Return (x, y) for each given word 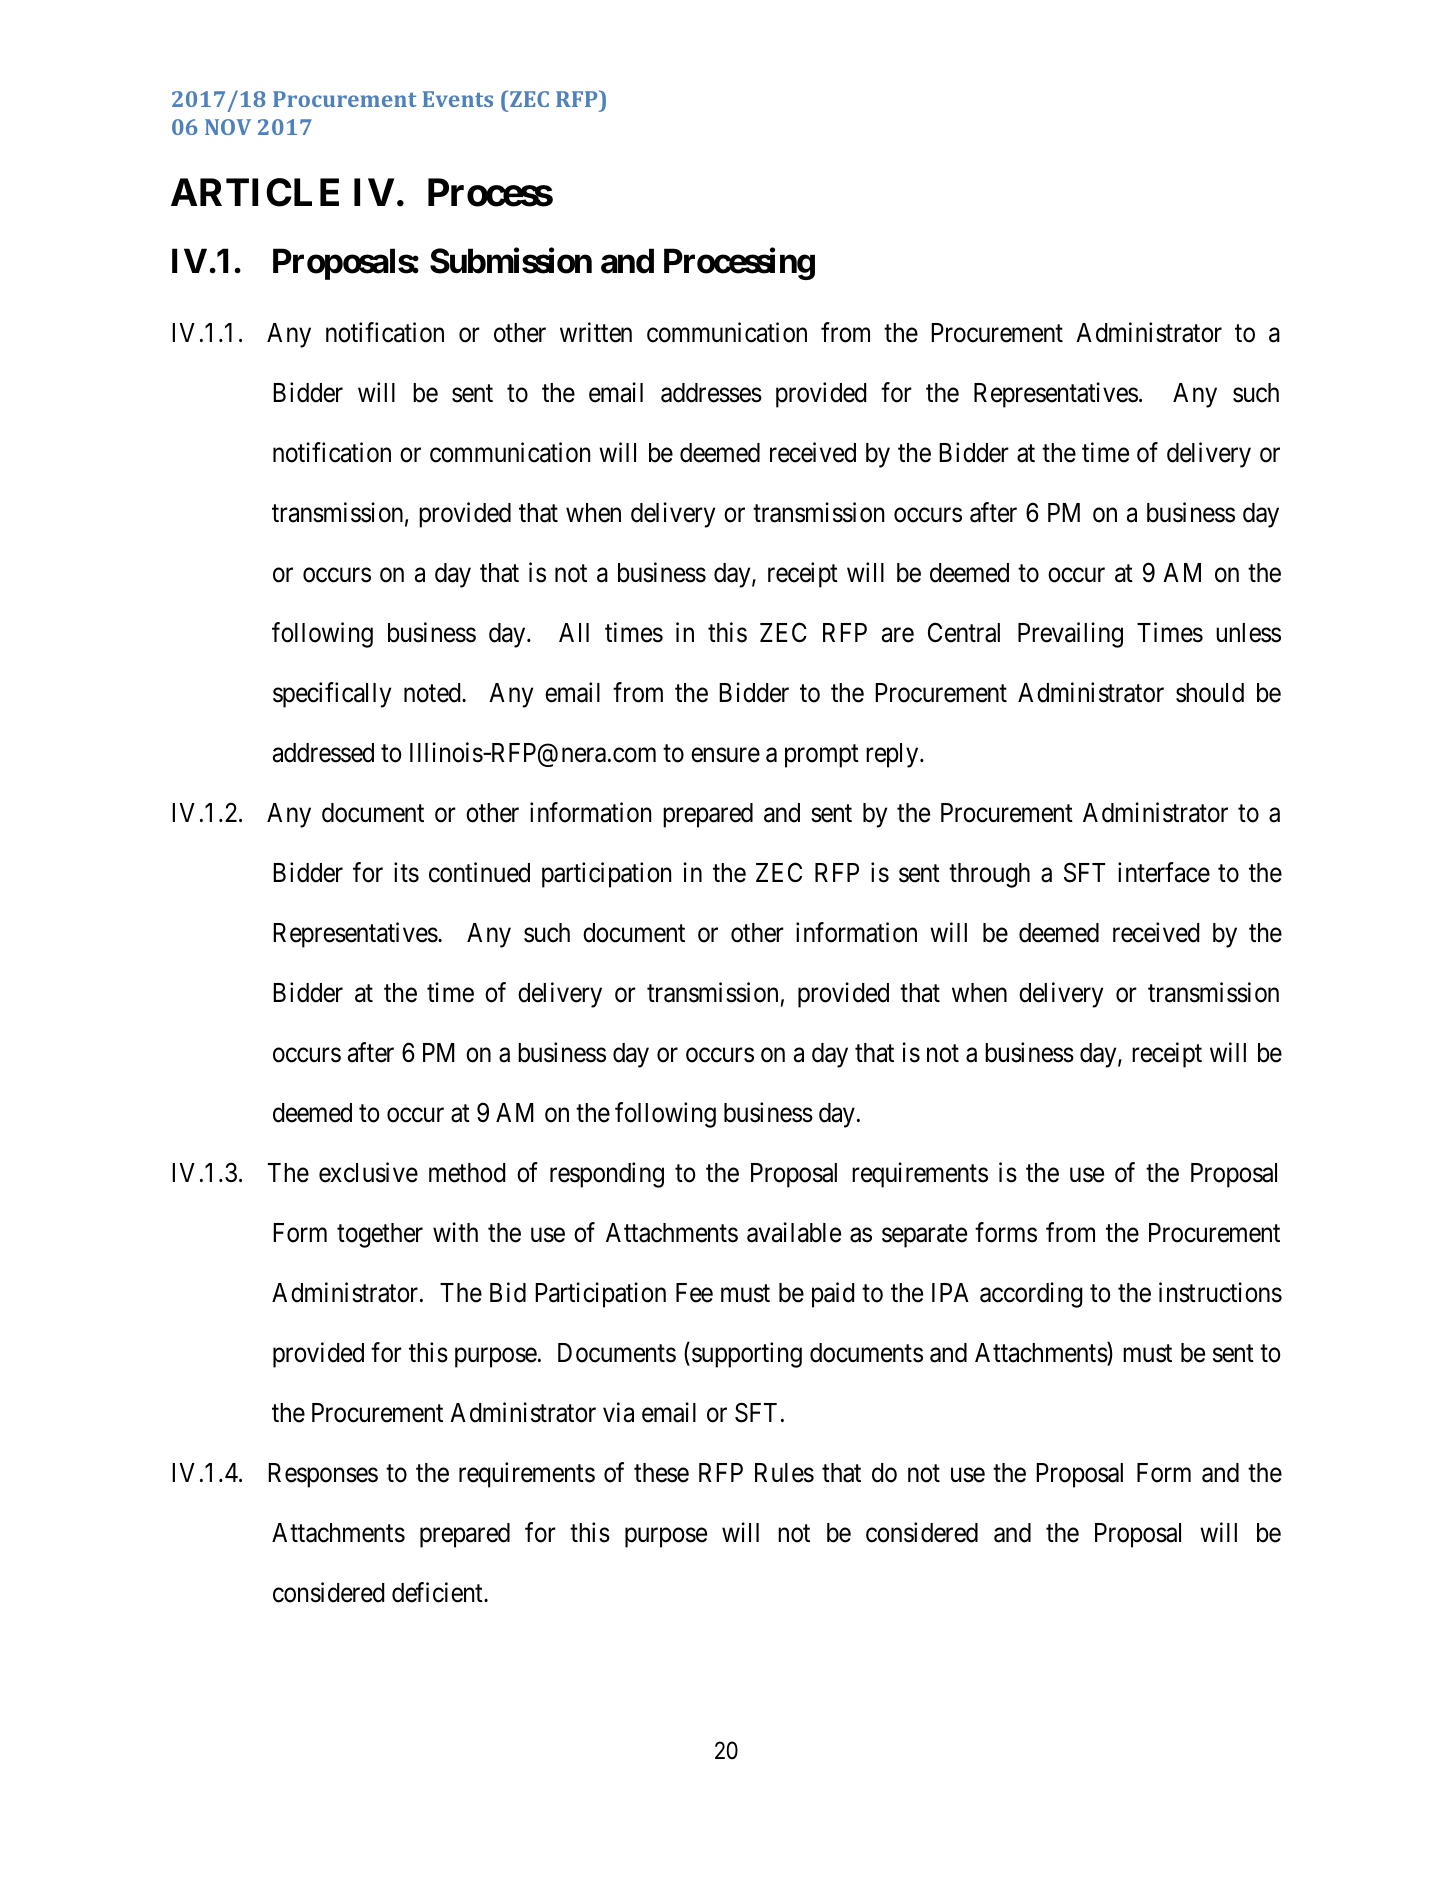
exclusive (368, 1172)
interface (1164, 872)
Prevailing (1070, 635)
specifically (332, 695)
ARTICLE (255, 192)
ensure (725, 755)
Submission (511, 261)
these (661, 1473)
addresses (711, 393)
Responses (323, 1475)
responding (607, 1175)
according (1031, 1295)
